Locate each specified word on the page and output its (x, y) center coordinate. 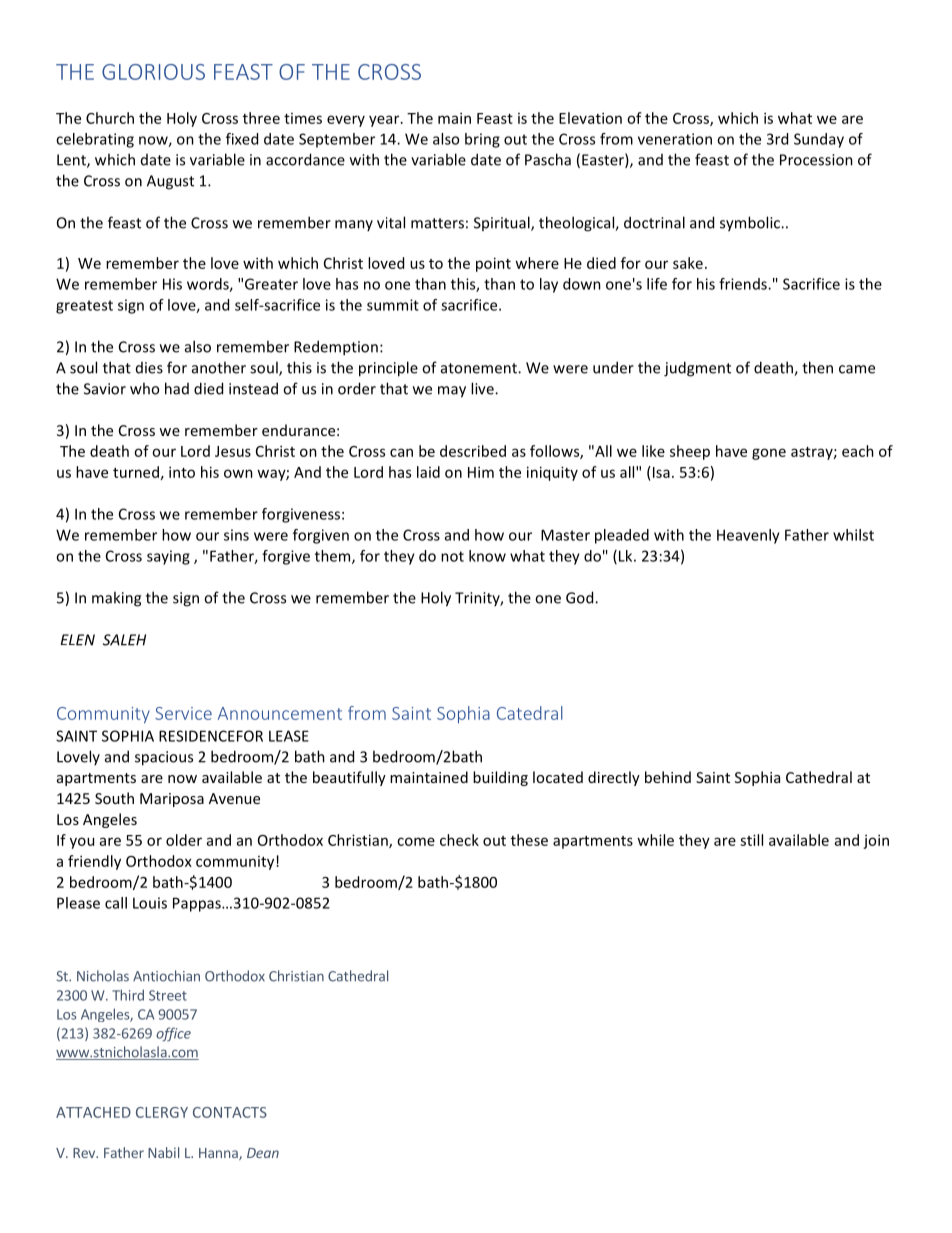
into (182, 472)
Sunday (819, 140)
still (751, 840)
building (500, 778)
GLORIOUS (153, 72)
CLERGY (162, 1112)
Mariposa (172, 800)
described (473, 451)
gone (769, 454)
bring (482, 140)
